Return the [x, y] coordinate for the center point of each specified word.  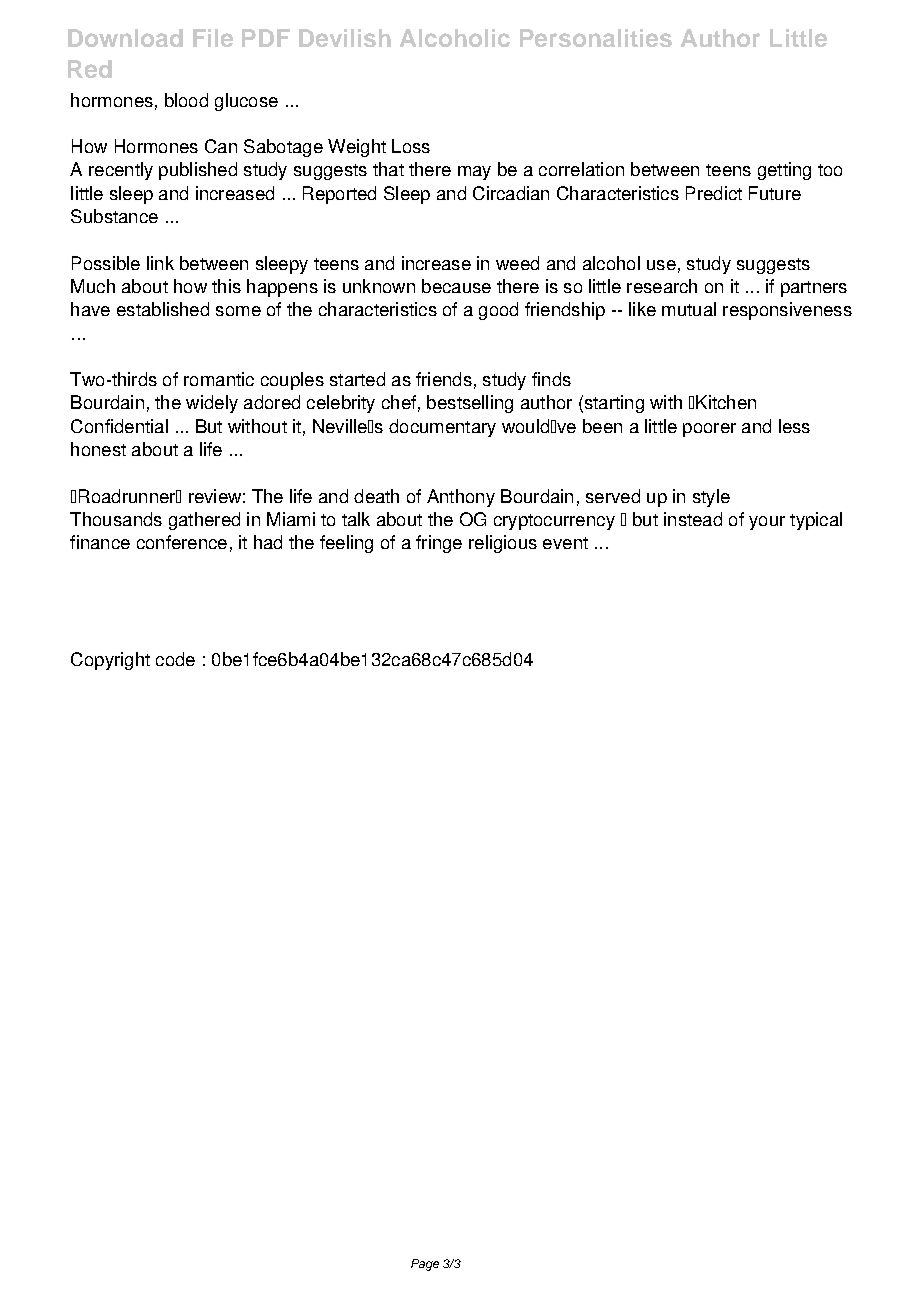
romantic [219, 379]
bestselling [470, 404]
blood [186, 100]
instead [693, 519]
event [565, 543]
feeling [346, 544]
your [767, 523]
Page [425, 1265]
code [175, 659]
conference [182, 542]
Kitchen [726, 402]
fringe [439, 544]
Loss [411, 146]
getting [784, 171]
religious [503, 544]
